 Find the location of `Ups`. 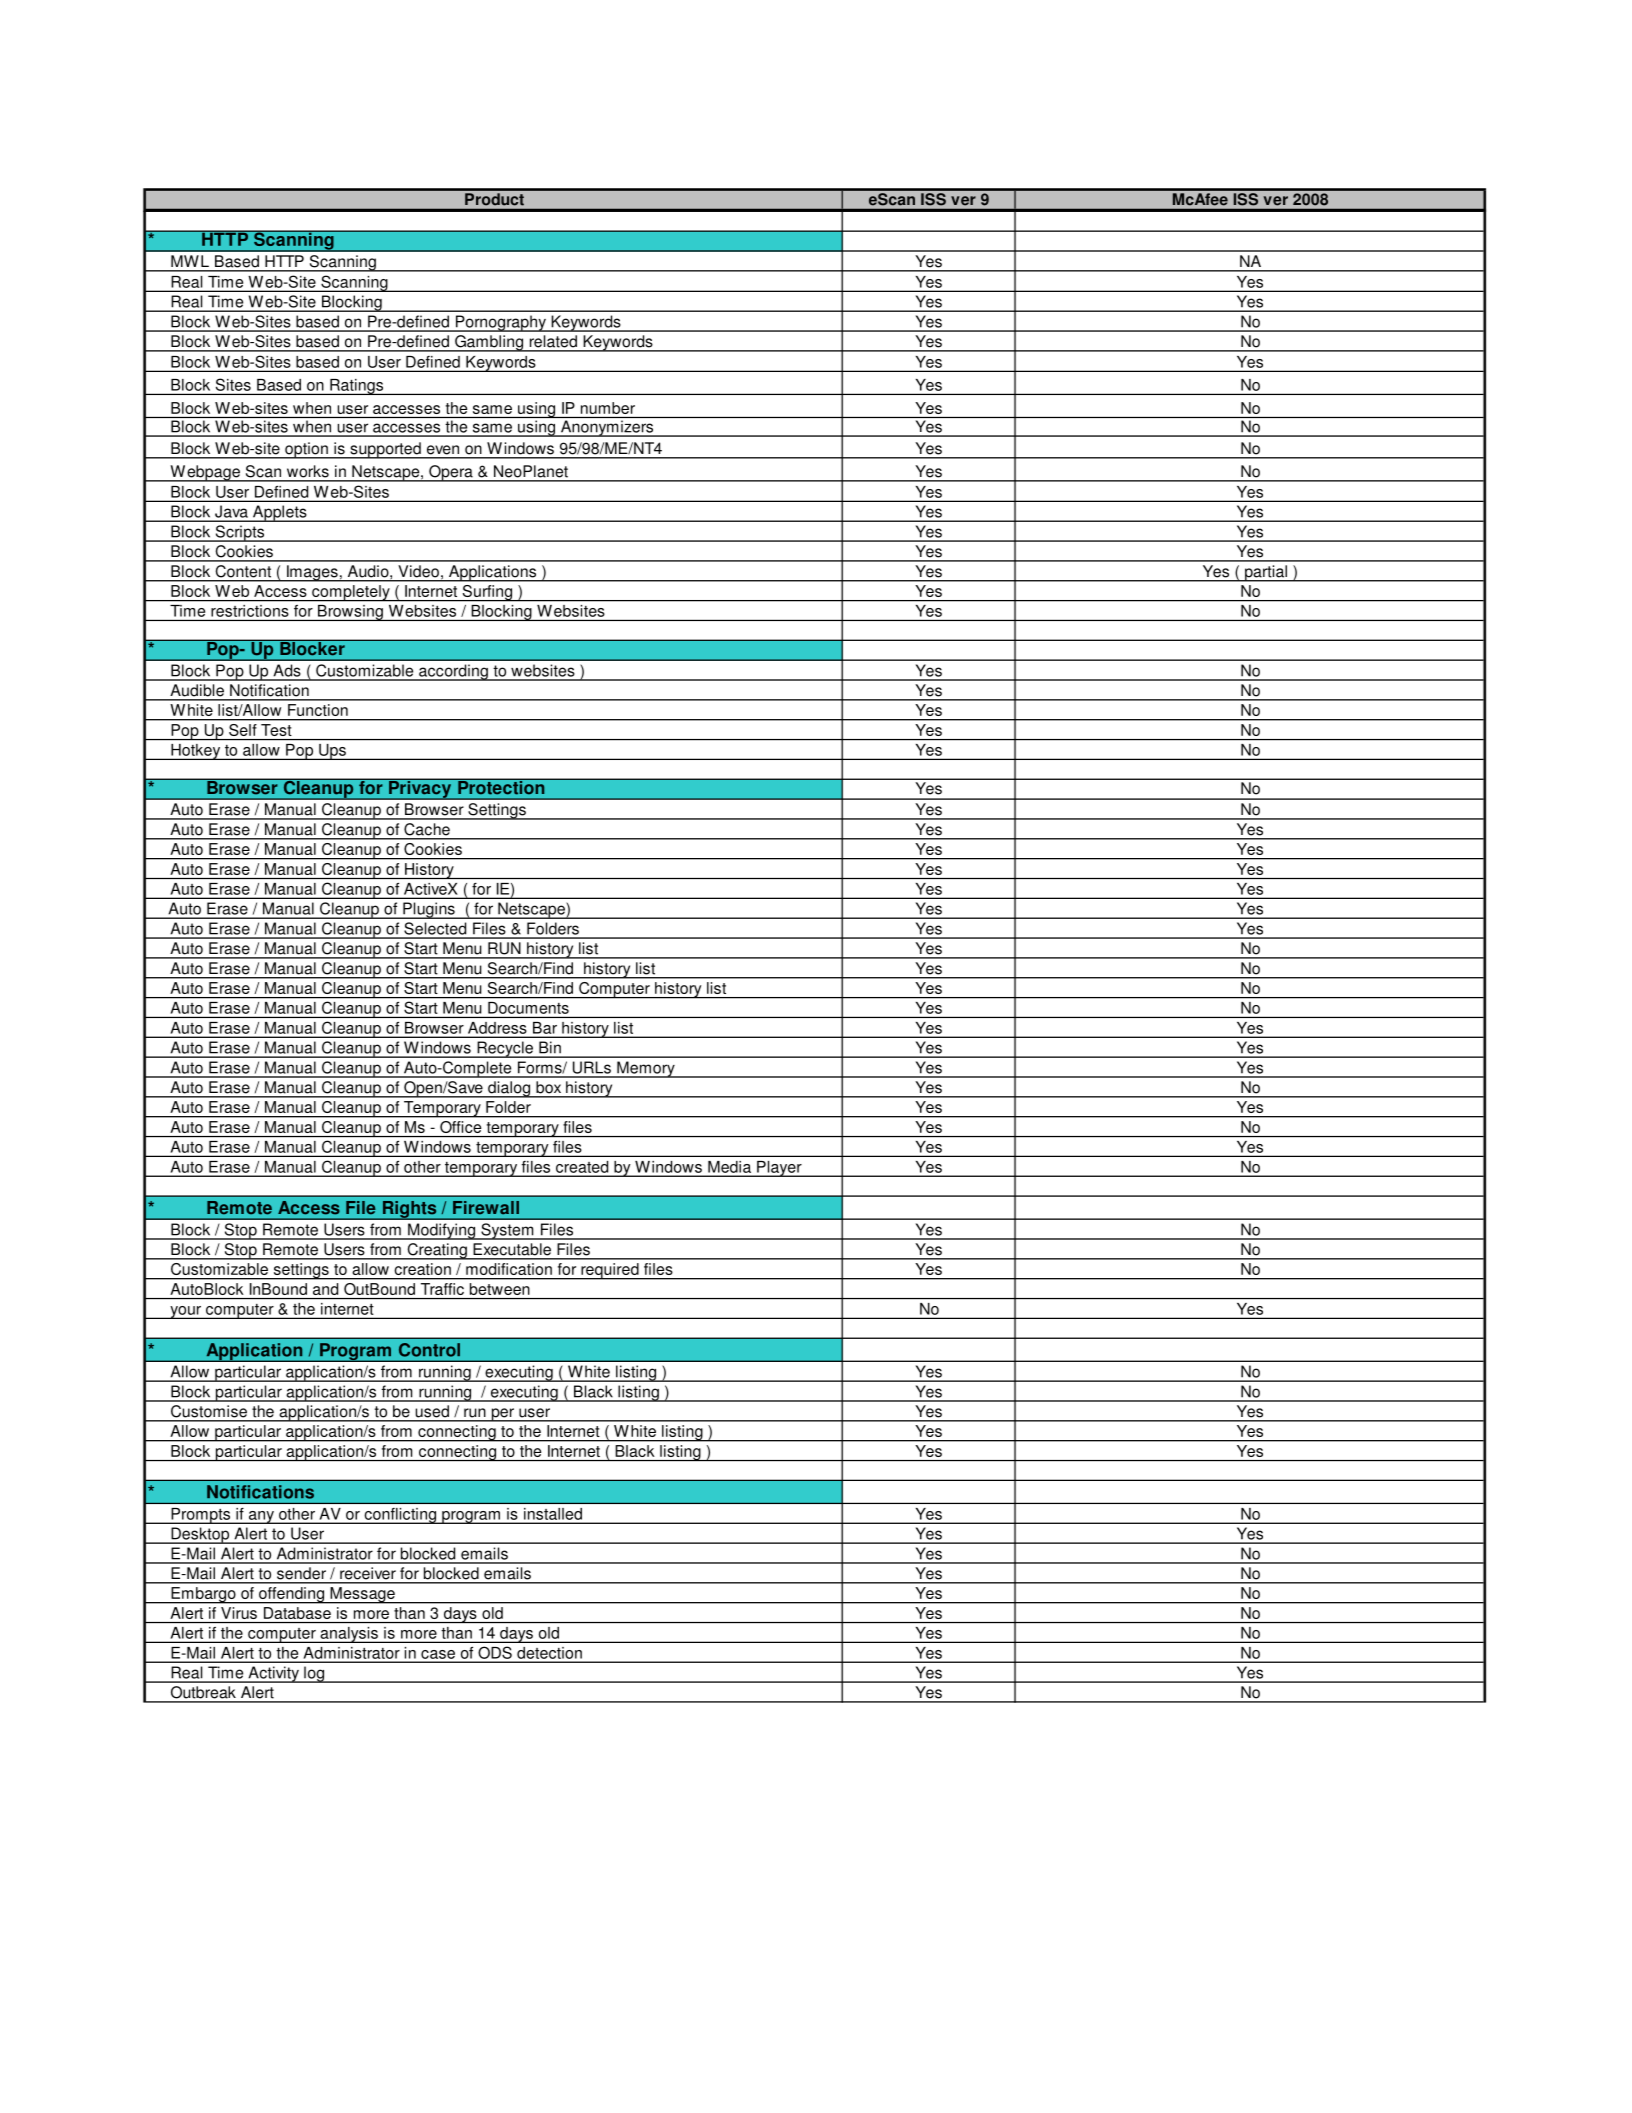

Ups is located at coordinates (332, 752).
